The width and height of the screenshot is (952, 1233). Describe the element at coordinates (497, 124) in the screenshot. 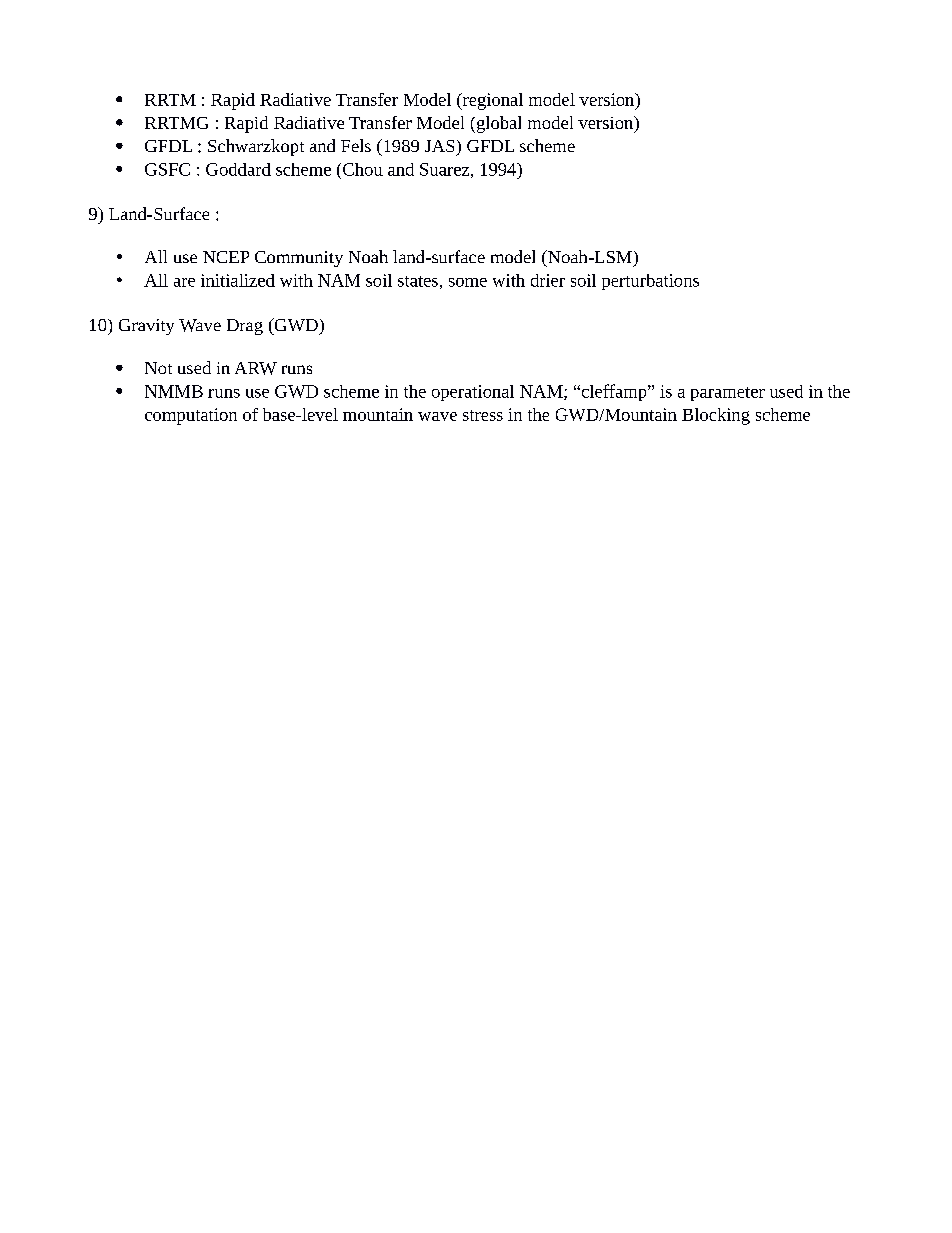

I see `global` at that location.
